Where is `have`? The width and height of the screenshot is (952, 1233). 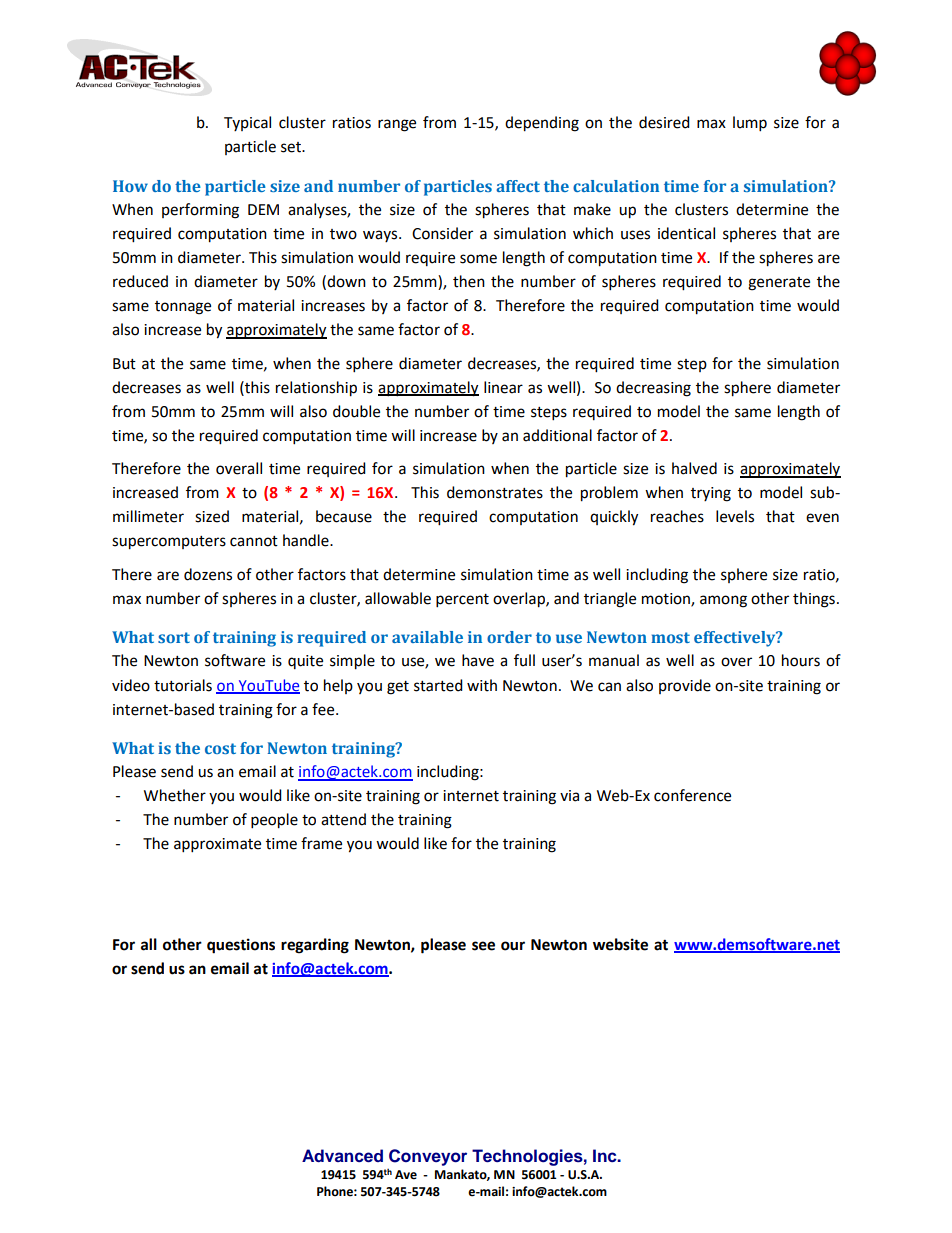 have is located at coordinates (478, 660).
